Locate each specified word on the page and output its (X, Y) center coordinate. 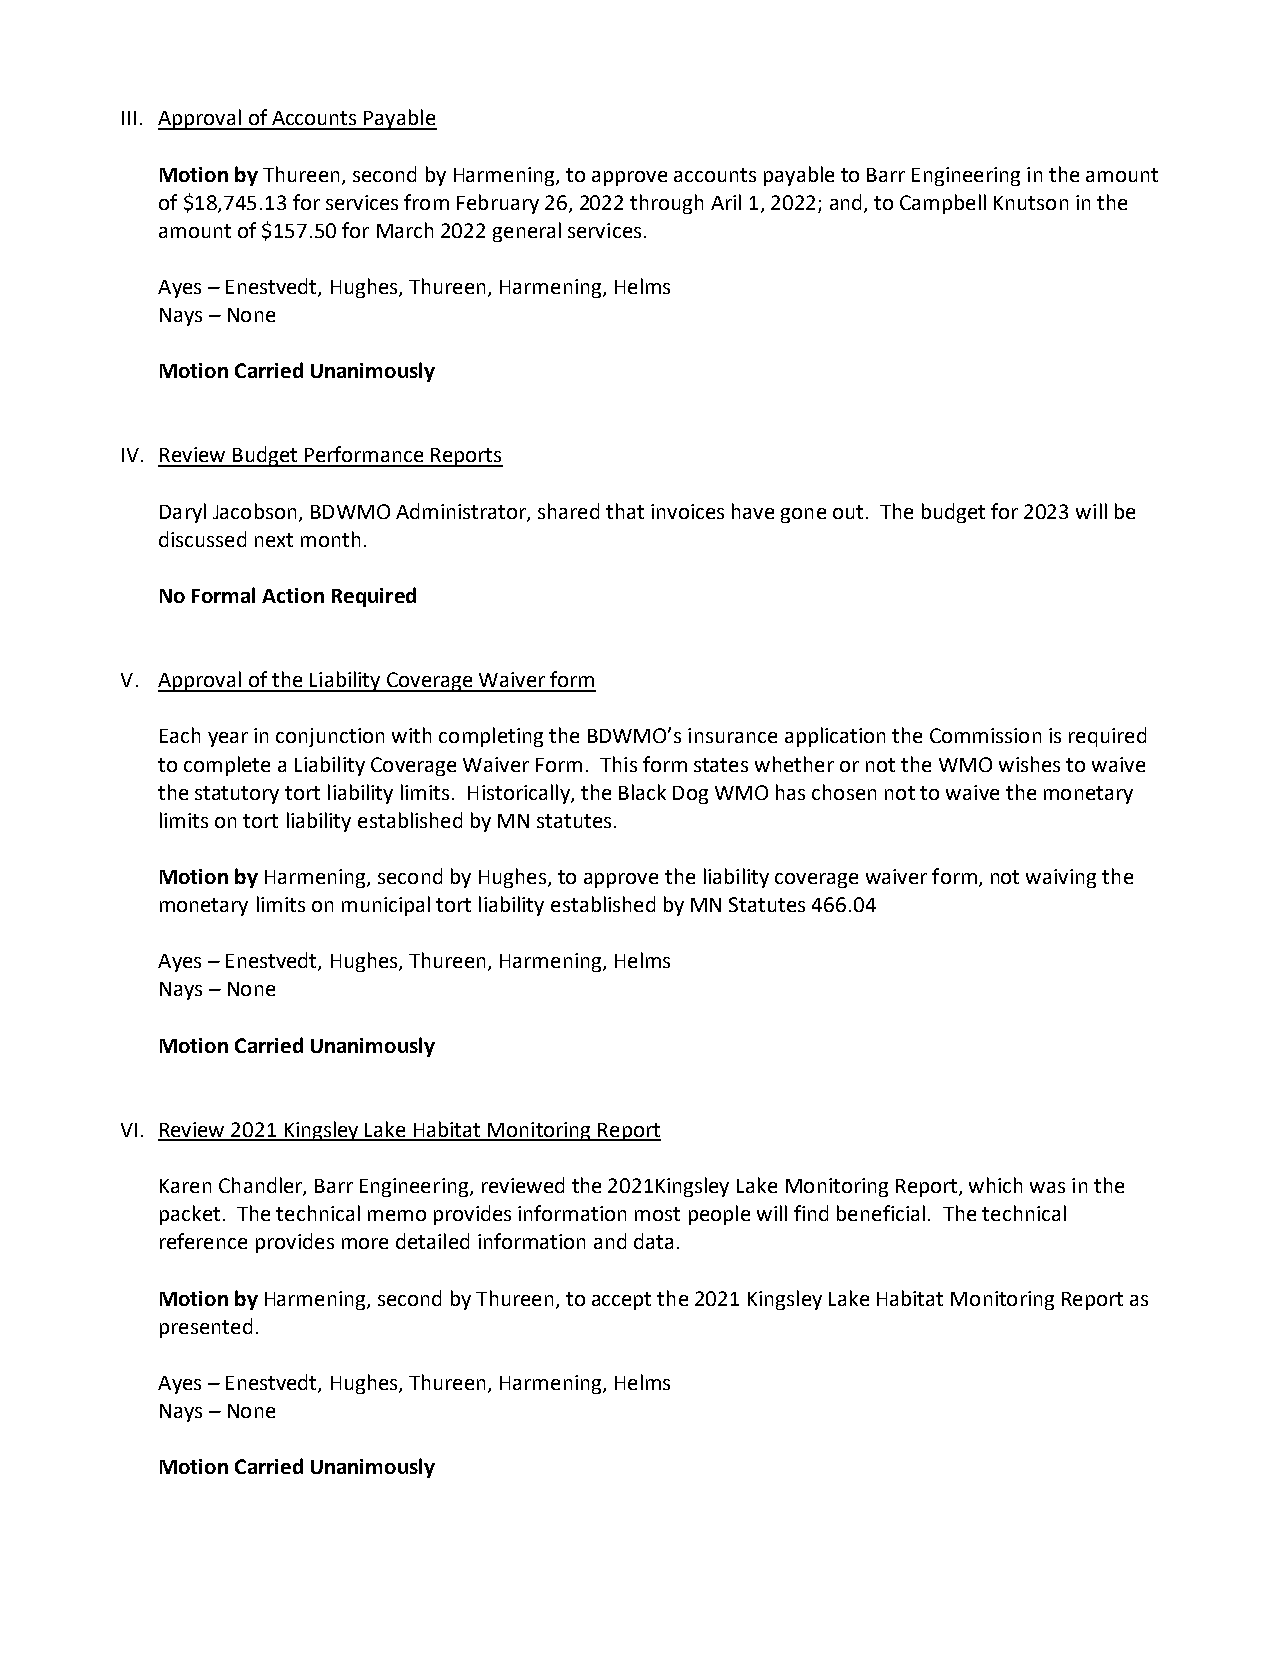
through (666, 204)
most (657, 1214)
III (129, 118)
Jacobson (254, 511)
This (618, 764)
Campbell (943, 204)
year (228, 739)
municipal (386, 906)
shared (568, 511)
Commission (985, 735)
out (848, 512)
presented (206, 1328)
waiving (1061, 878)
